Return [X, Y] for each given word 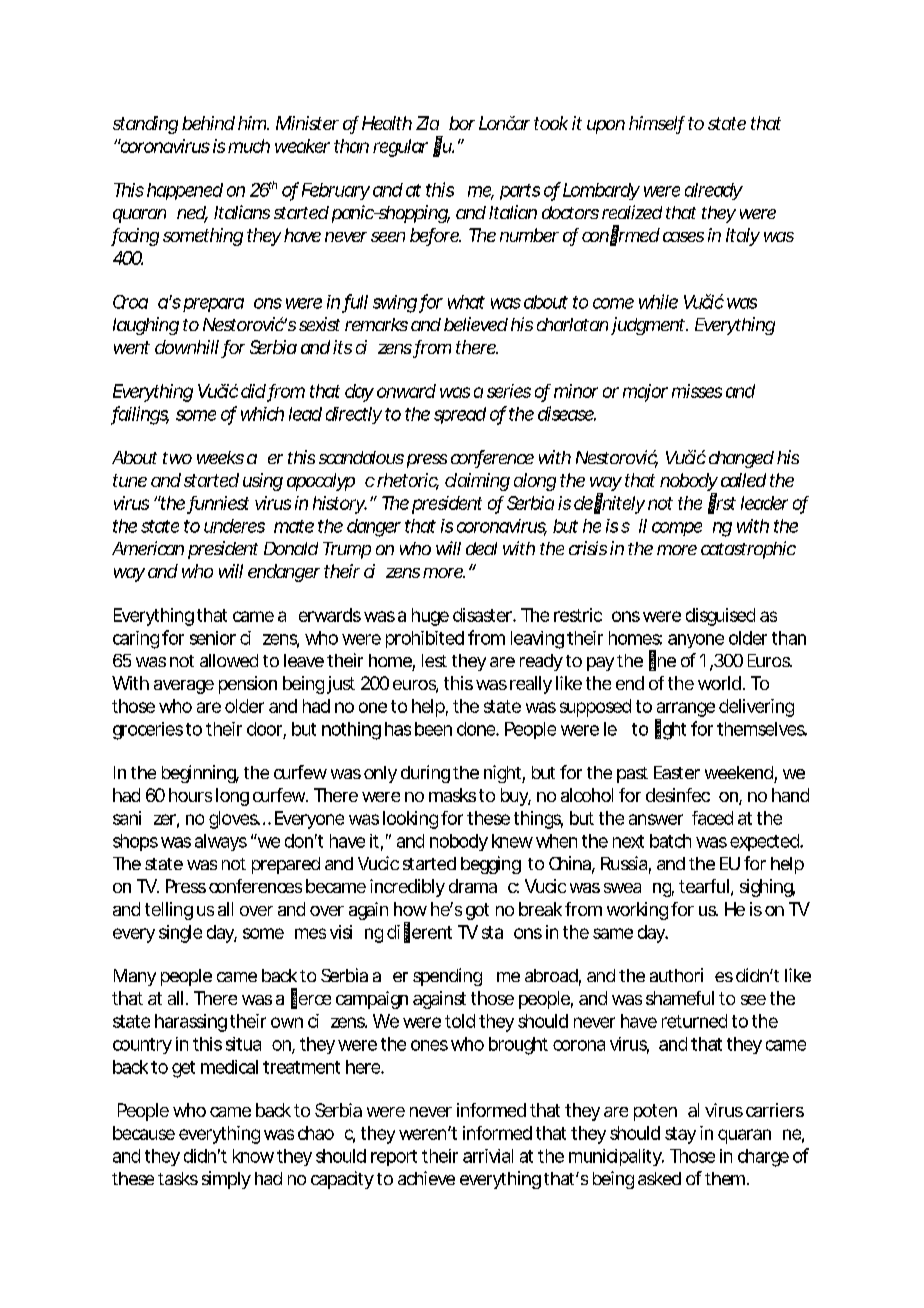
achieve [426, 1178]
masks [452, 795]
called [743, 480]
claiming [477, 482]
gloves [234, 820]
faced [712, 818]
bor [462, 123]
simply [226, 1180]
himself [657, 124]
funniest [219, 504]
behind [208, 123]
